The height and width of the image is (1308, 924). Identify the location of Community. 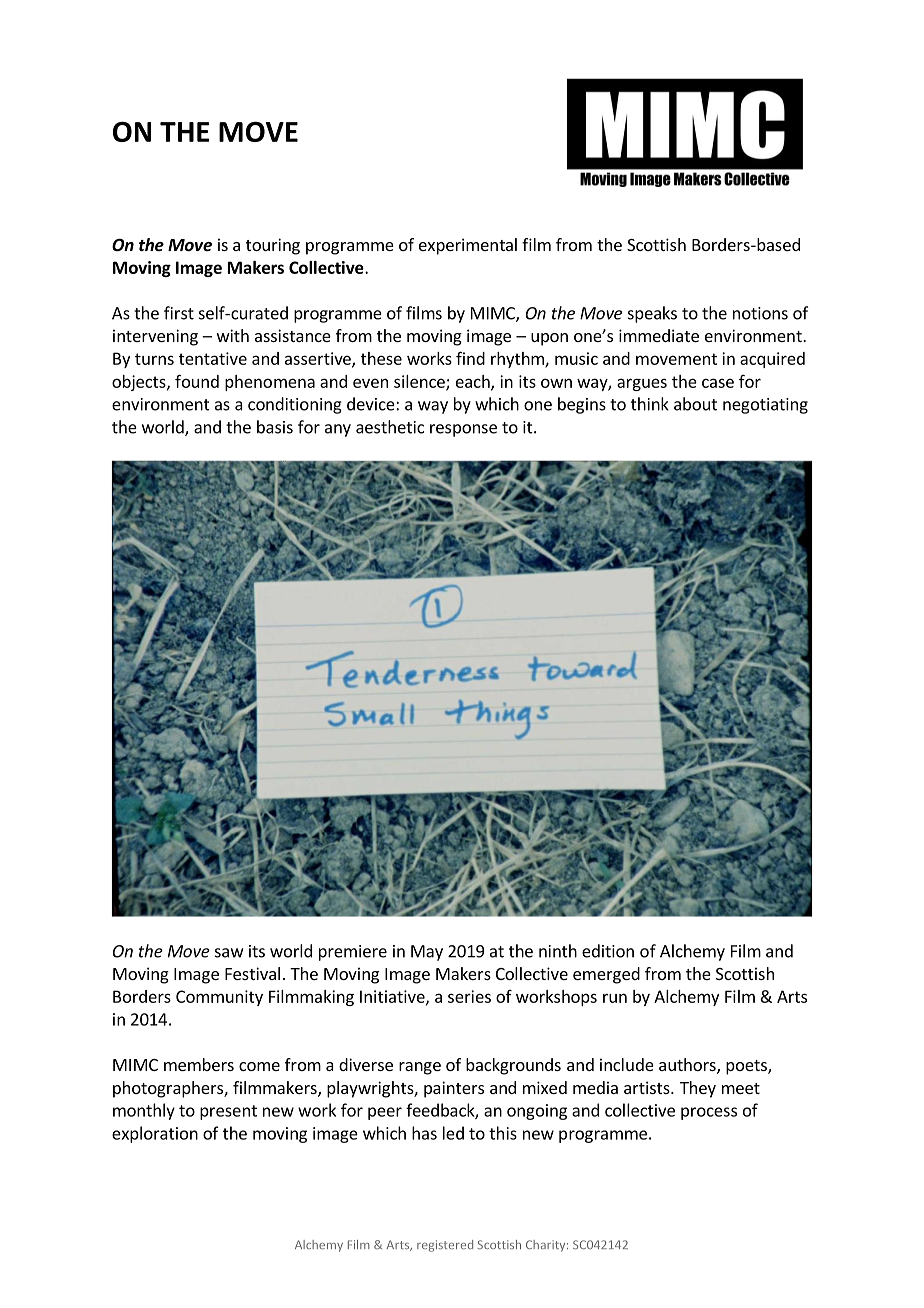
(219, 998).
